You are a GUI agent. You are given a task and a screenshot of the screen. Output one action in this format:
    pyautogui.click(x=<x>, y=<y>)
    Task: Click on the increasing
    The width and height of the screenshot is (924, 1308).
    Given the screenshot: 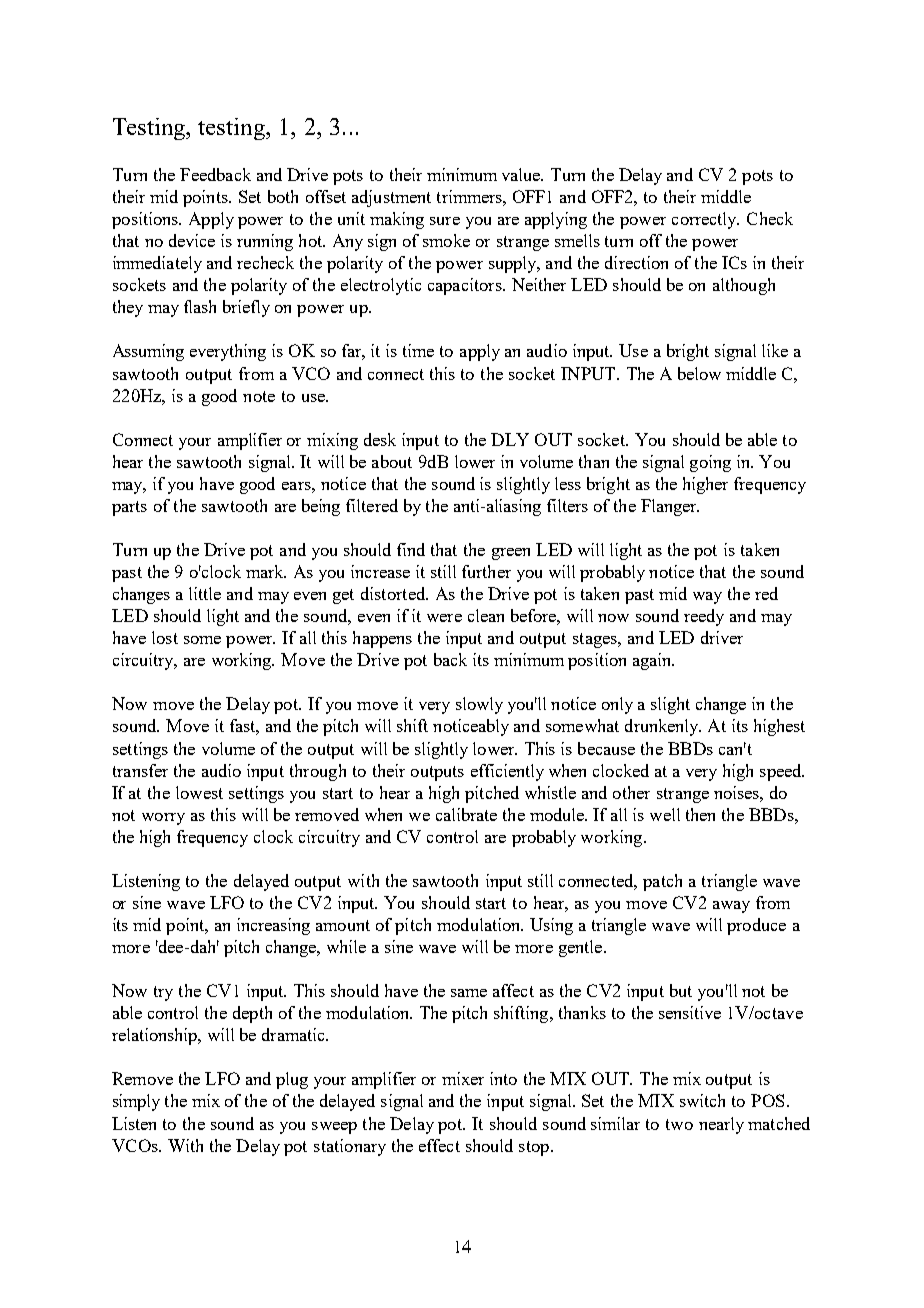 What is the action you would take?
    pyautogui.click(x=273, y=926)
